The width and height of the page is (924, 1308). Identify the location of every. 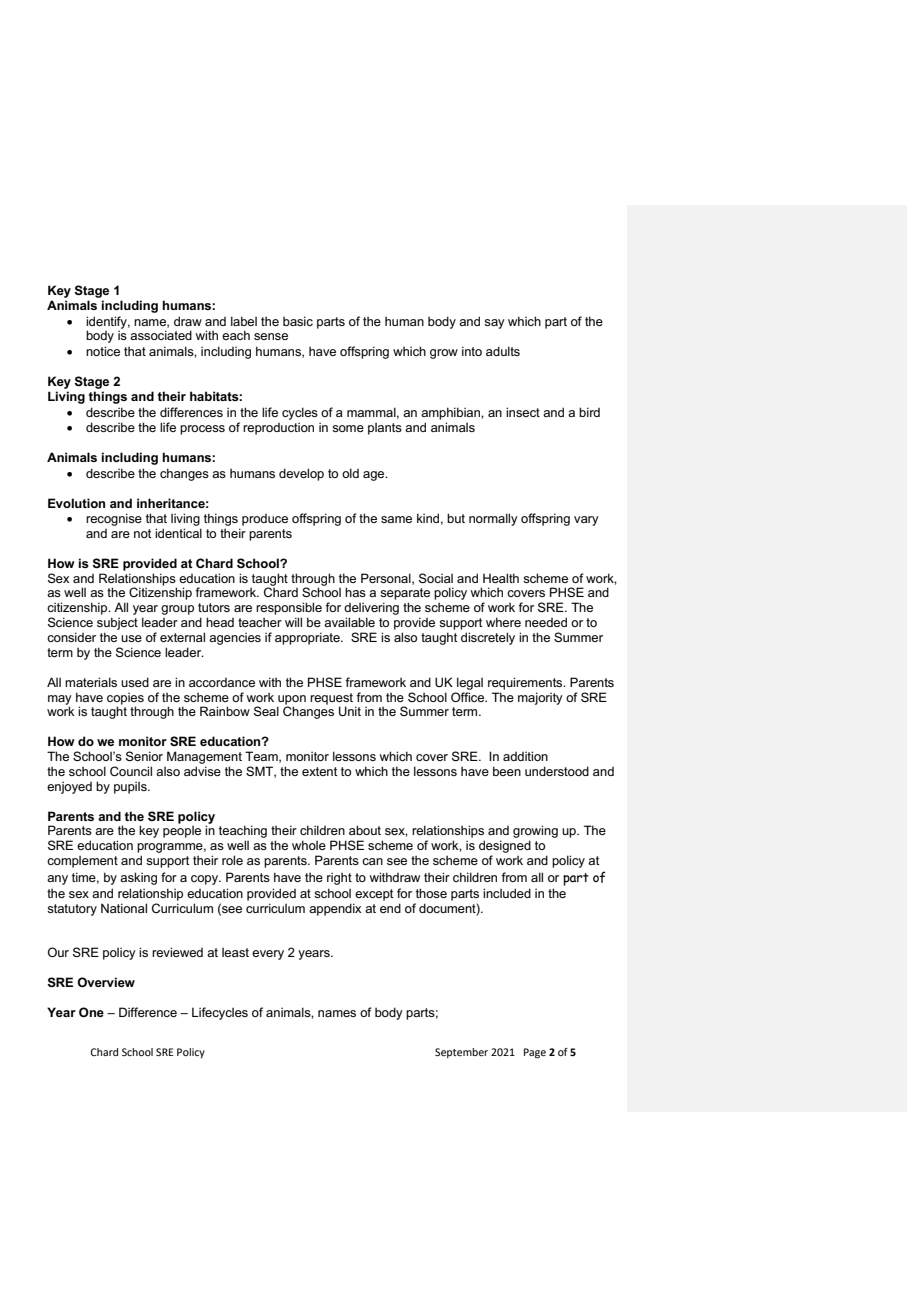
(268, 955).
